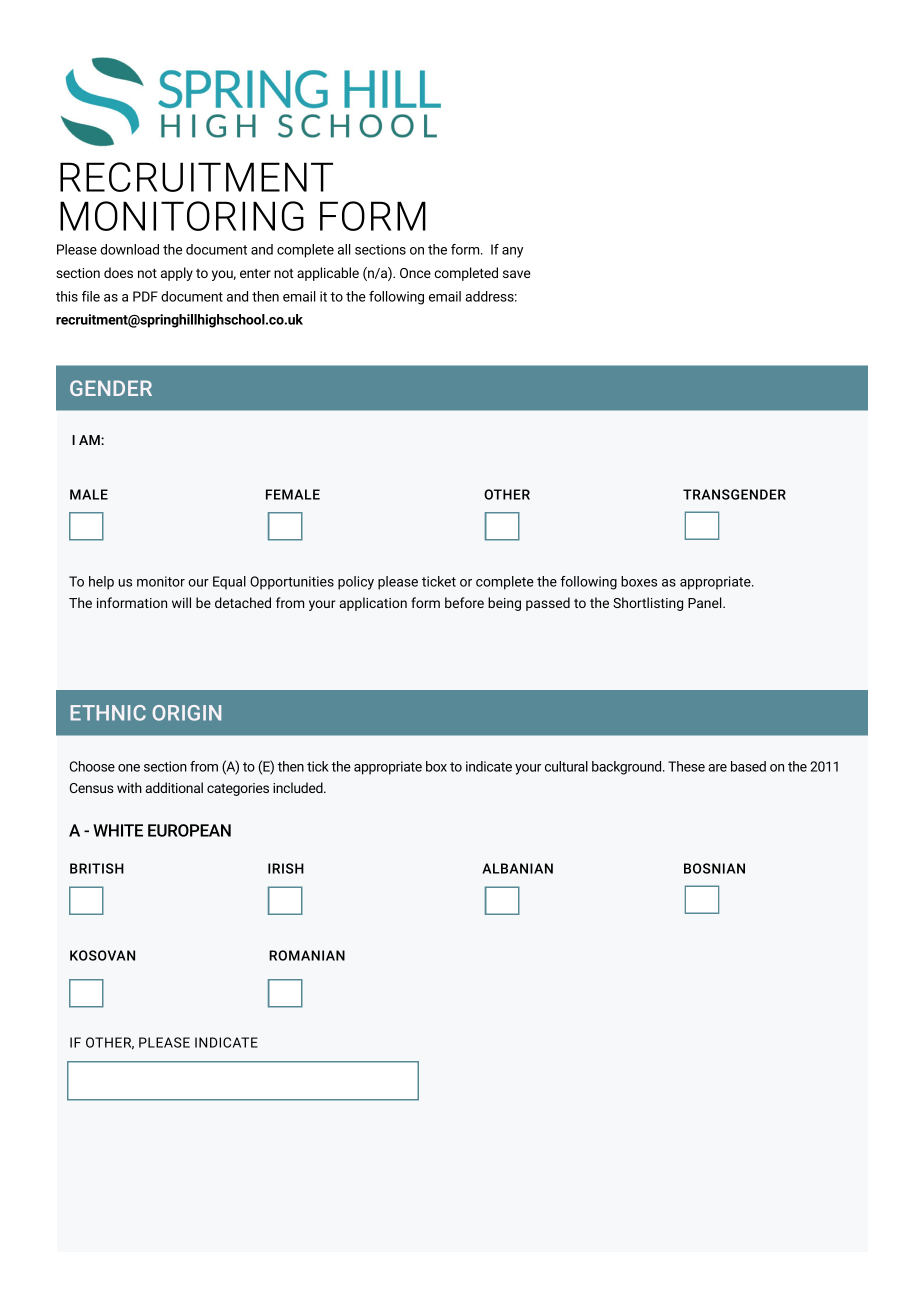 This image has height=1308, width=924. I want to click on will, so click(181, 602).
